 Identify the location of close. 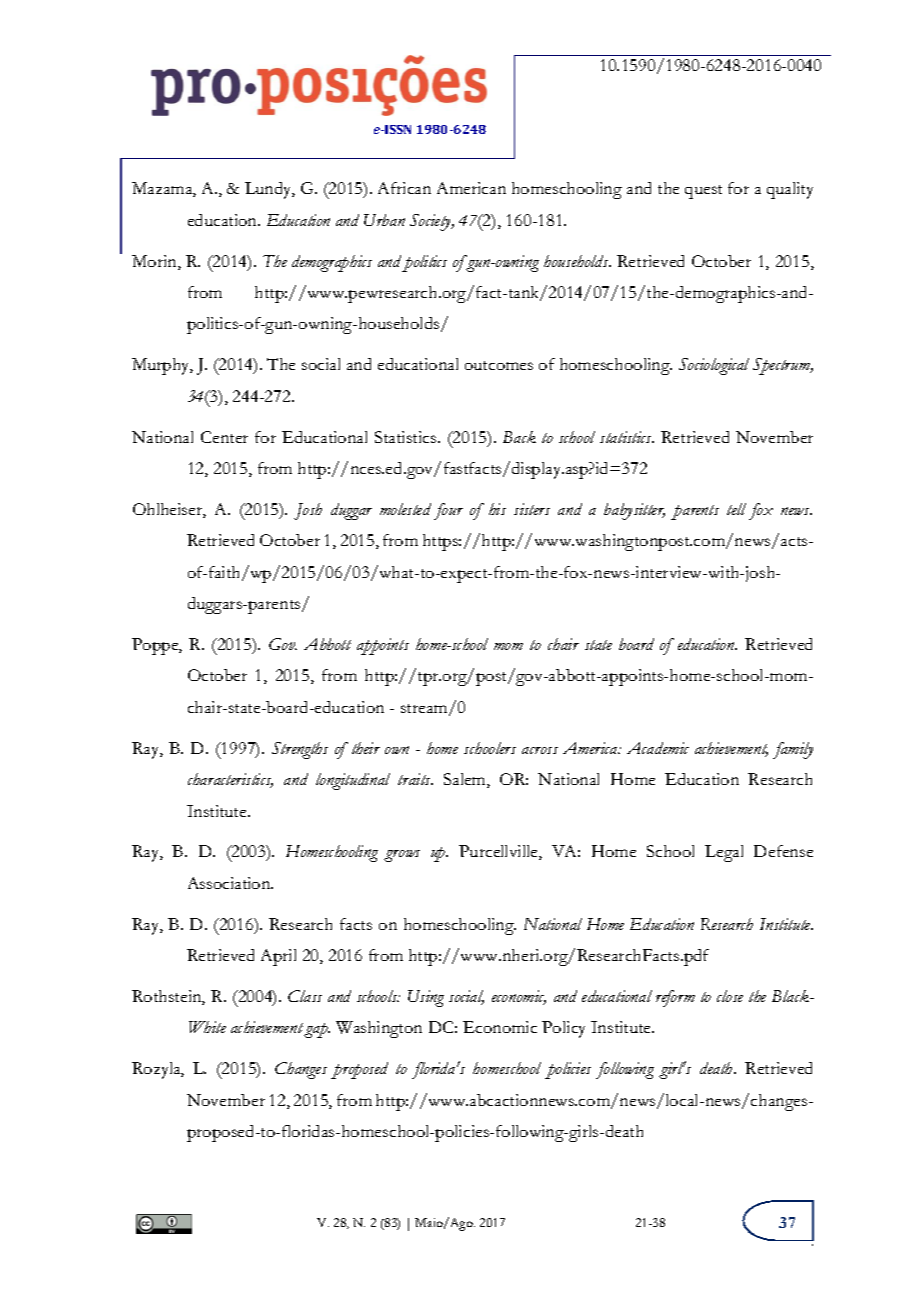
(730, 996).
